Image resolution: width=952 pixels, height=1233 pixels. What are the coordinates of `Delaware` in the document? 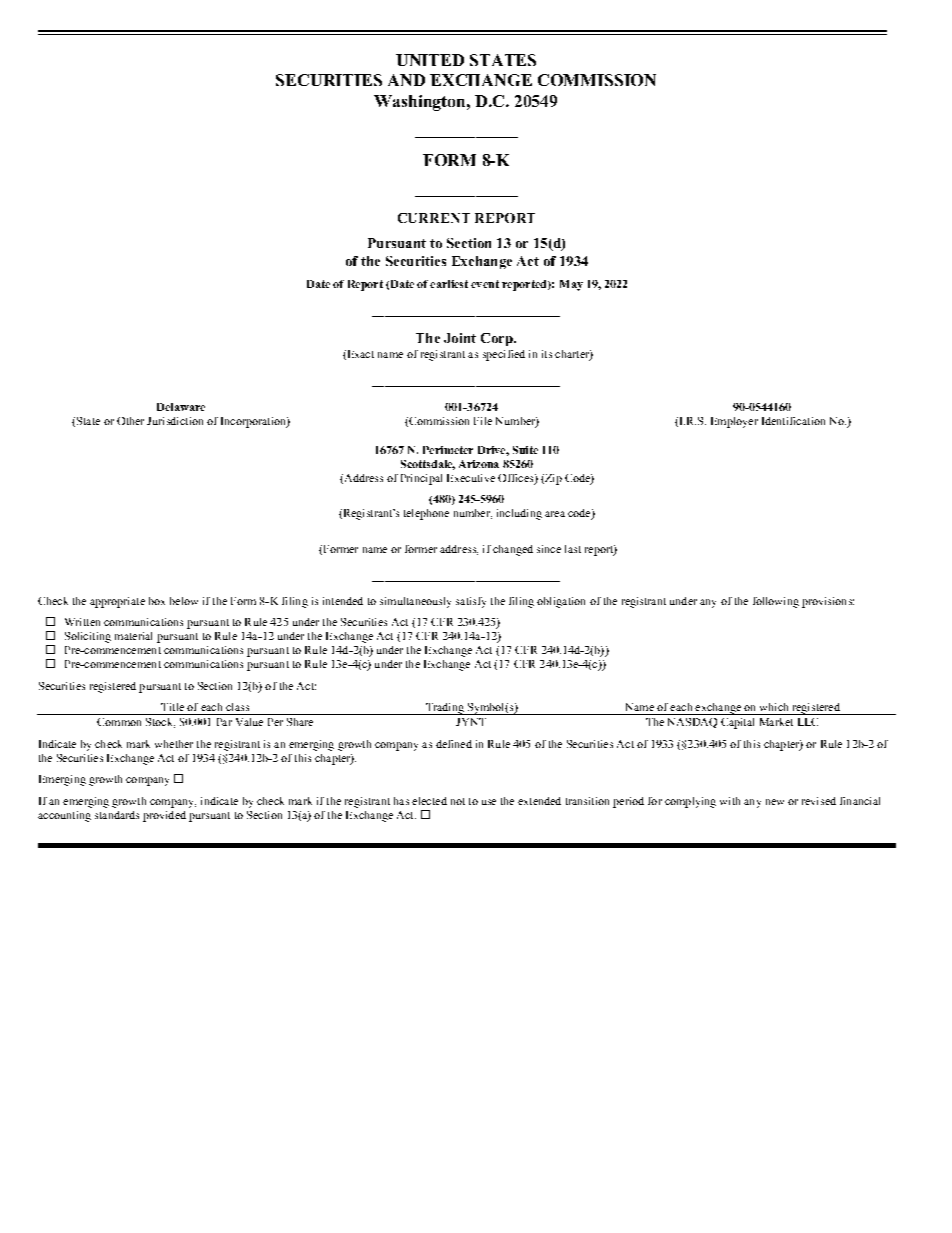 It's located at (181, 407).
